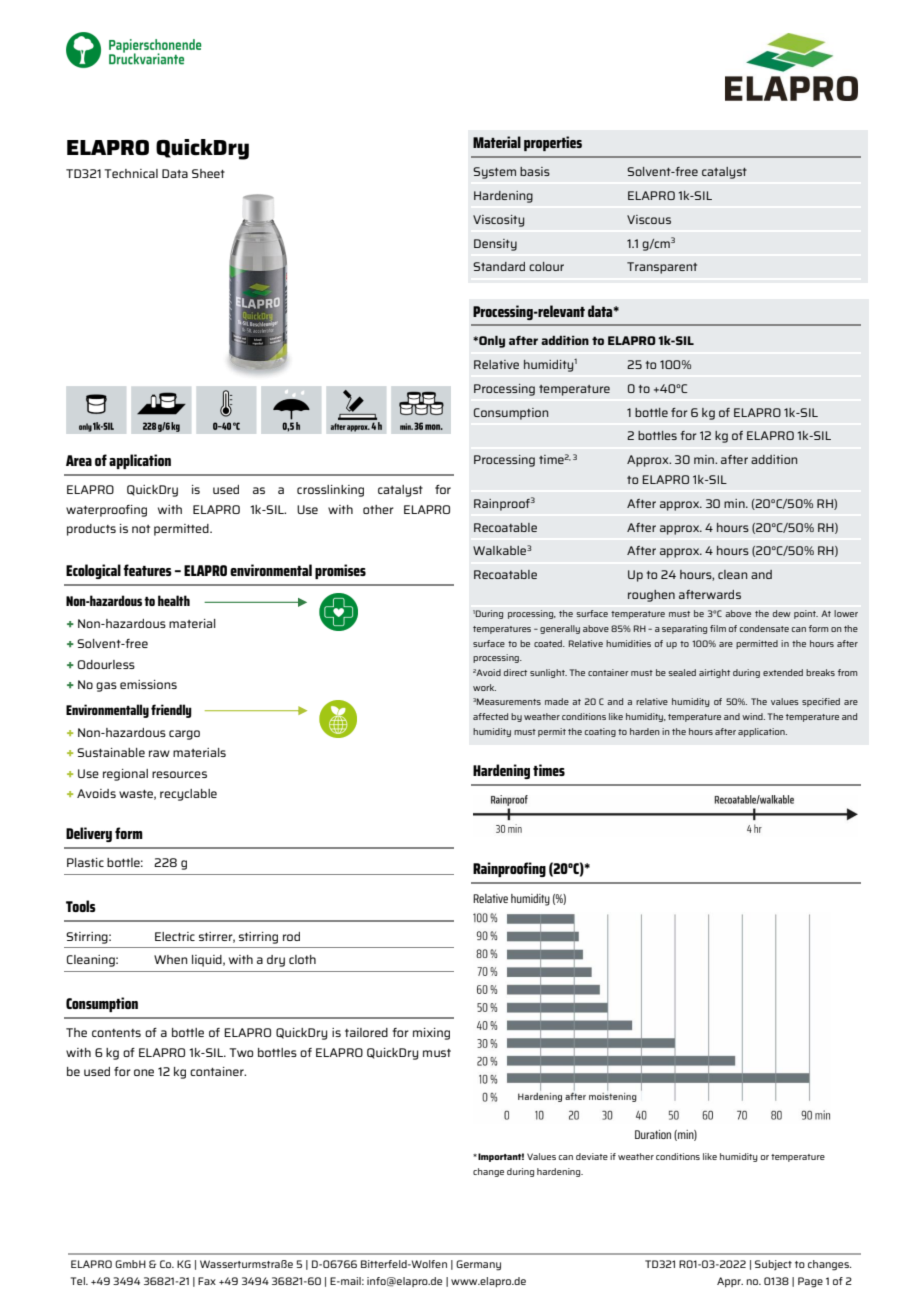  What do you see at coordinates (494, 173) in the document?
I see `System` at bounding box center [494, 173].
